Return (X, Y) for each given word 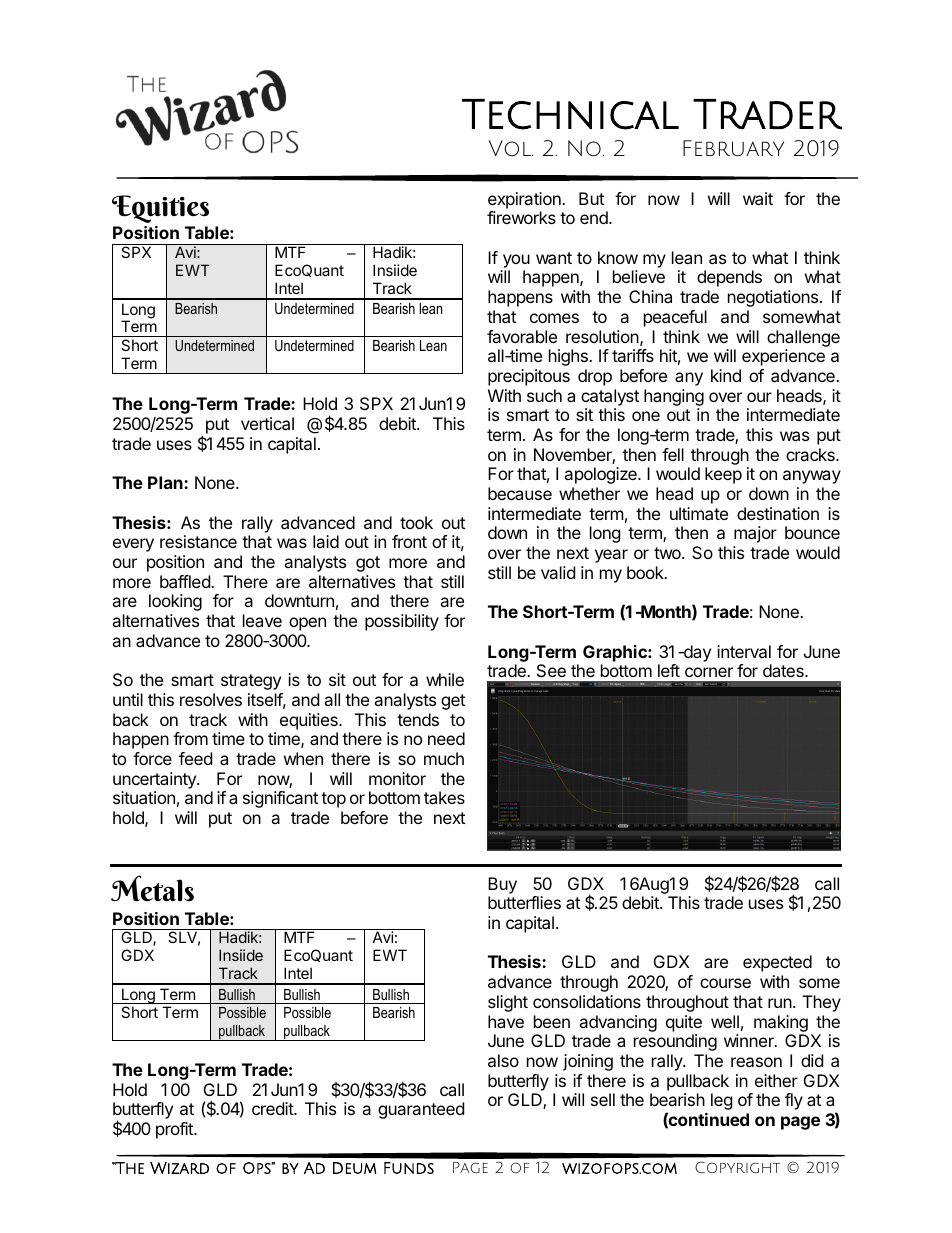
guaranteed (421, 1110)
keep (723, 475)
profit (175, 1130)
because (520, 493)
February (733, 148)
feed (195, 758)
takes (444, 797)
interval (744, 651)
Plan (166, 482)
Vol (511, 148)
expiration (525, 200)
